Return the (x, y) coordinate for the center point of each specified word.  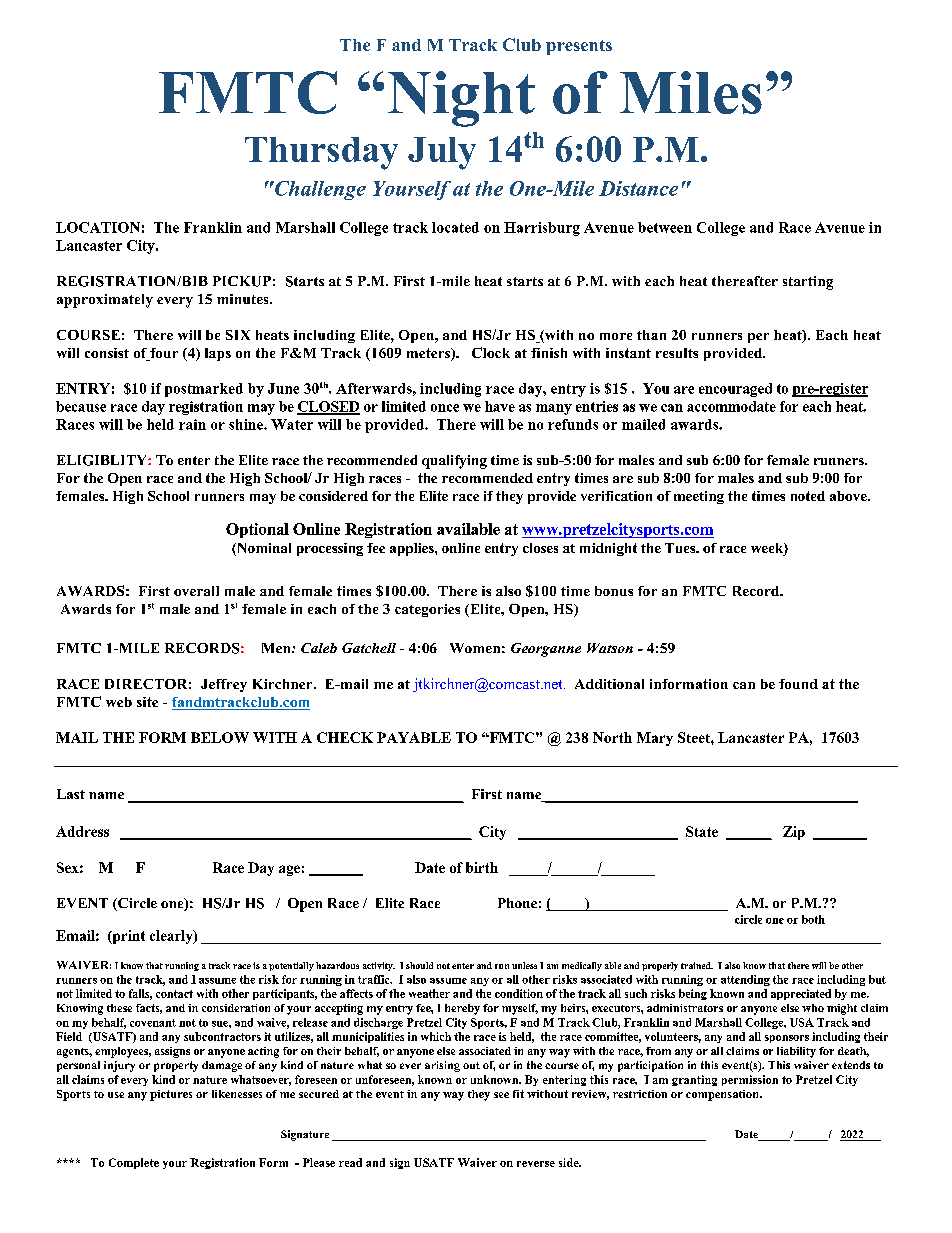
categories (427, 610)
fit (518, 1094)
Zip (794, 833)
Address (82, 831)
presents (579, 47)
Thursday (321, 153)
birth (482, 867)
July (442, 153)
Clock (491, 352)
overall (196, 591)
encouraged (735, 390)
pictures (171, 1095)
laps (218, 354)
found (798, 684)
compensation (723, 1095)
